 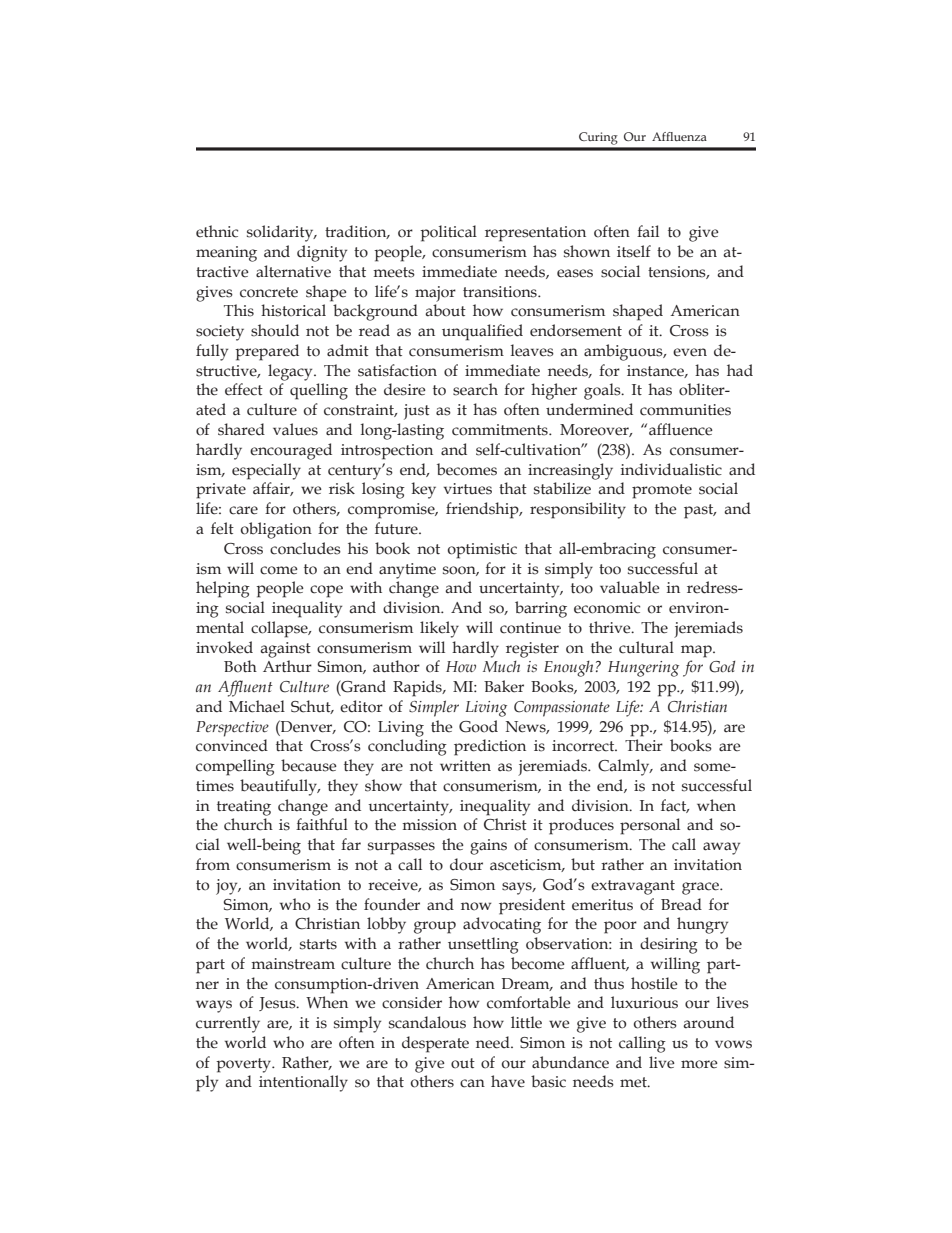 I want to click on map, so click(x=697, y=651).
